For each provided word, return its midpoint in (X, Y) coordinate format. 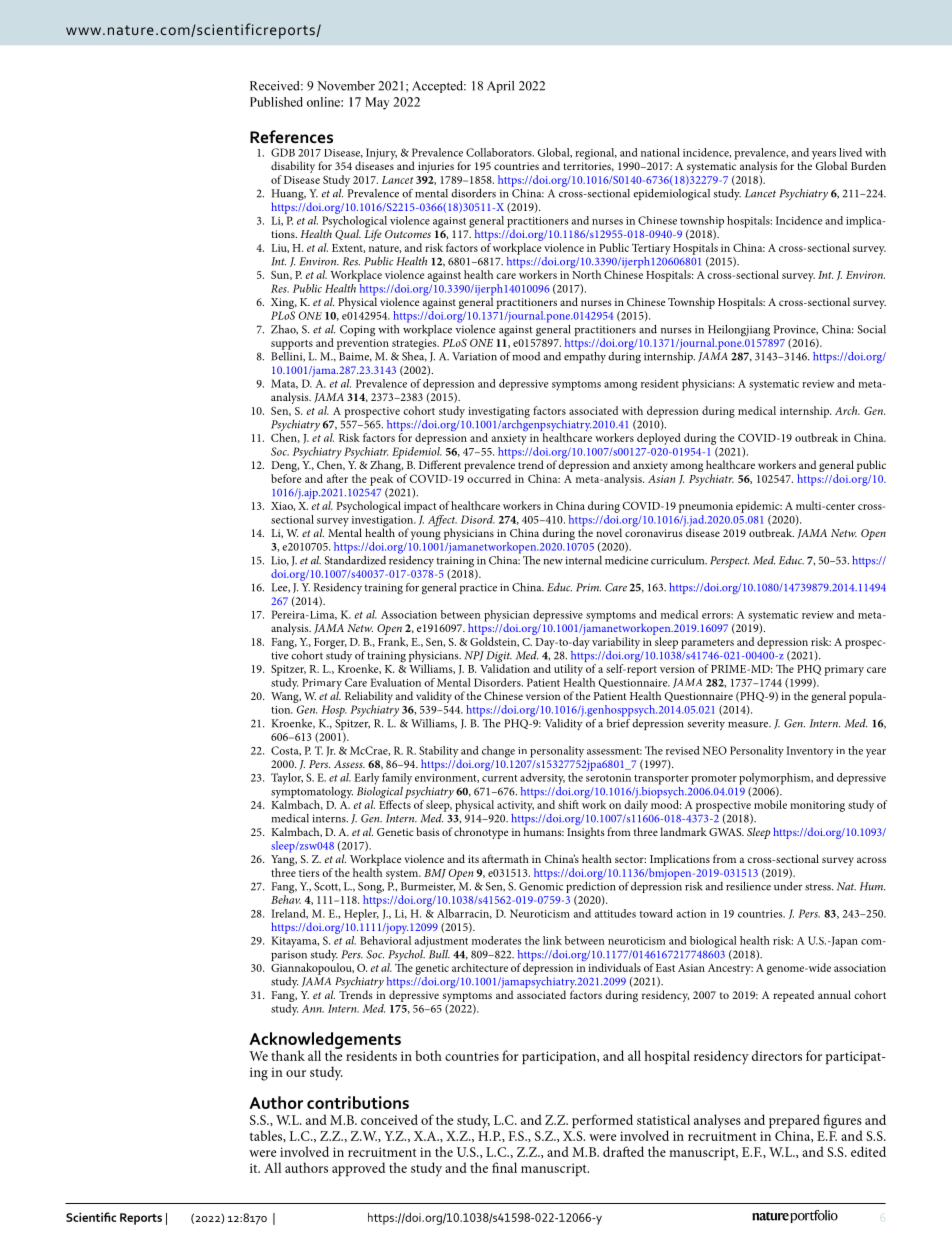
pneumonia (706, 507)
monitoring (817, 806)
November (346, 86)
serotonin (608, 778)
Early (366, 779)
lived (850, 152)
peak (381, 480)
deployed (659, 439)
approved (358, 1169)
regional (596, 154)
